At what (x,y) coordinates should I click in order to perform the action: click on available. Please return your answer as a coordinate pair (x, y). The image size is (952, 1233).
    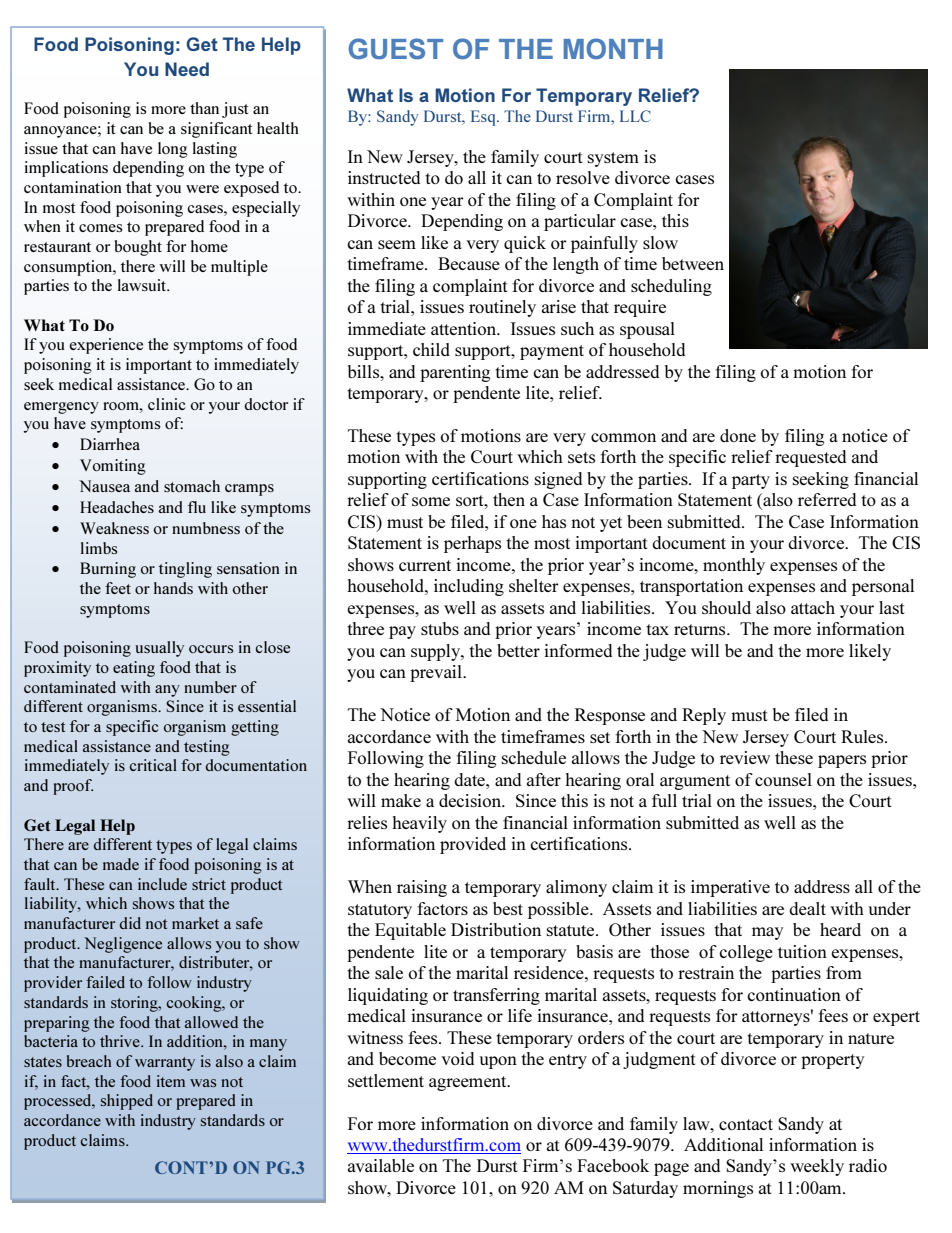
    Looking at the image, I should click on (381, 1165).
